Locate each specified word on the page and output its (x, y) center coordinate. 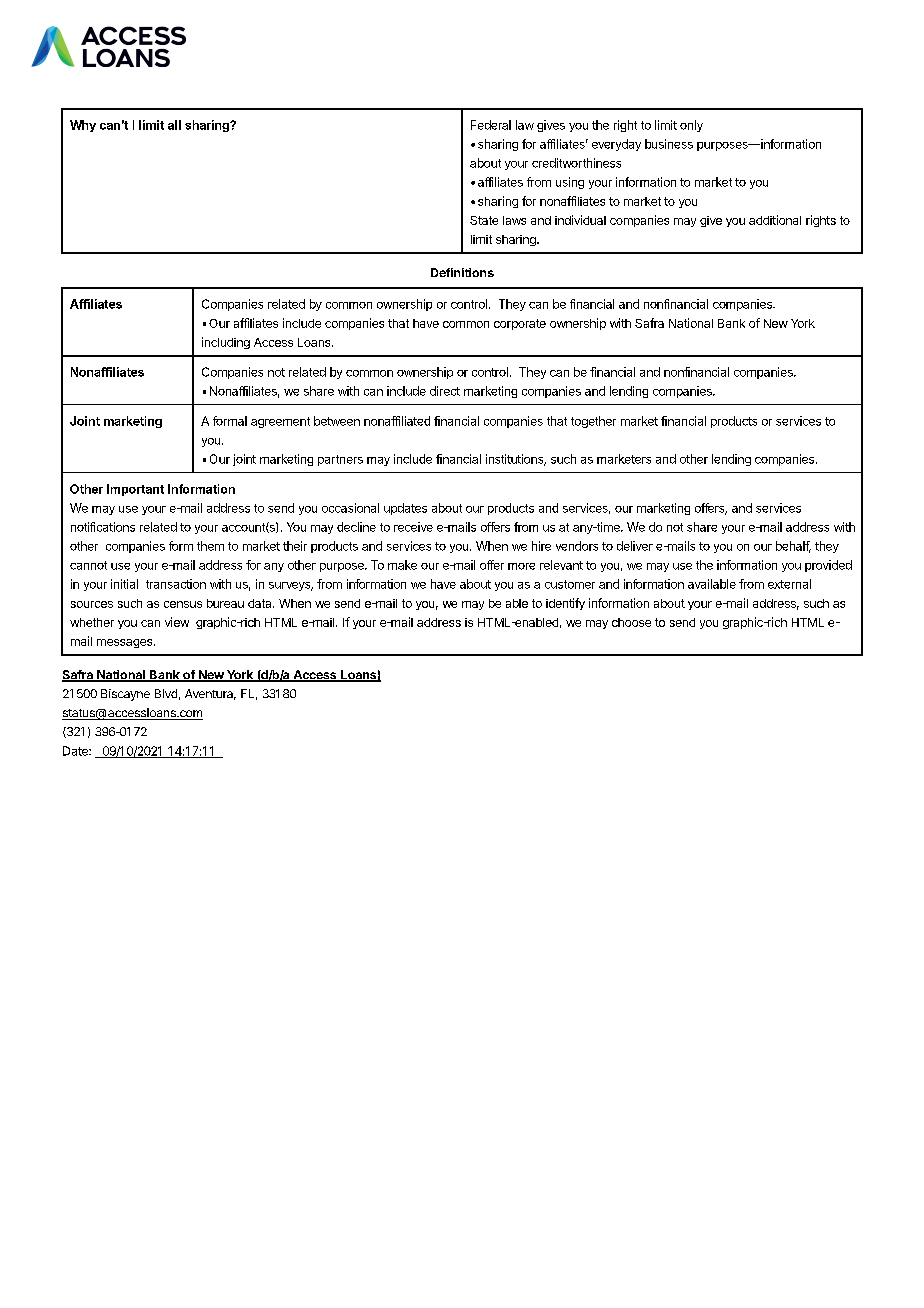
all (174, 125)
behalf (793, 547)
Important (135, 490)
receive (413, 527)
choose (631, 622)
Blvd (166, 693)
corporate (520, 324)
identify (565, 604)
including (226, 343)
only (691, 126)
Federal (491, 125)
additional (775, 220)
